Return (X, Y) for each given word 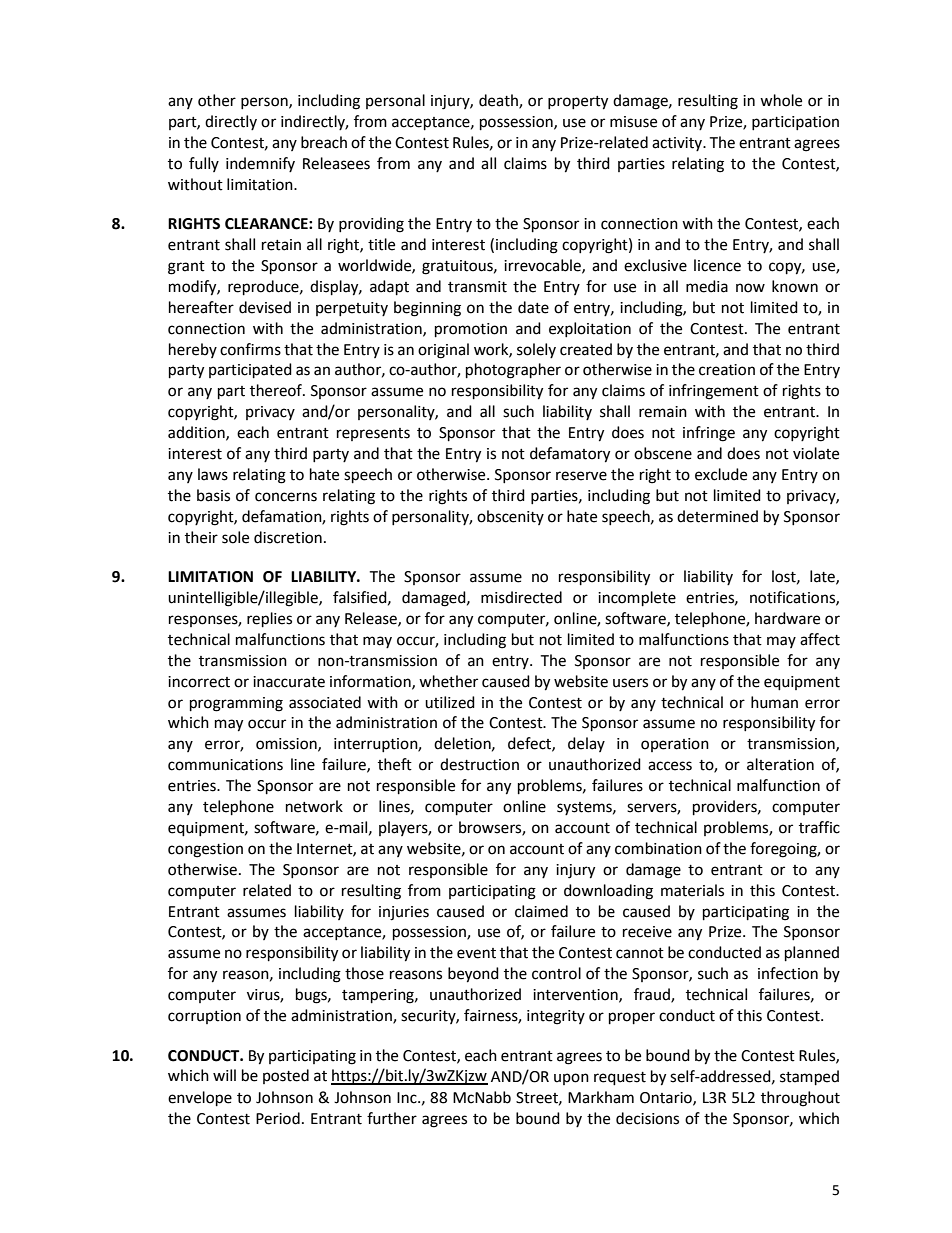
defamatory (570, 455)
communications (225, 765)
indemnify (260, 164)
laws (213, 474)
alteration (780, 764)
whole (781, 100)
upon (571, 1079)
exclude (721, 474)
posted (286, 1076)
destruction (479, 764)
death (499, 101)
